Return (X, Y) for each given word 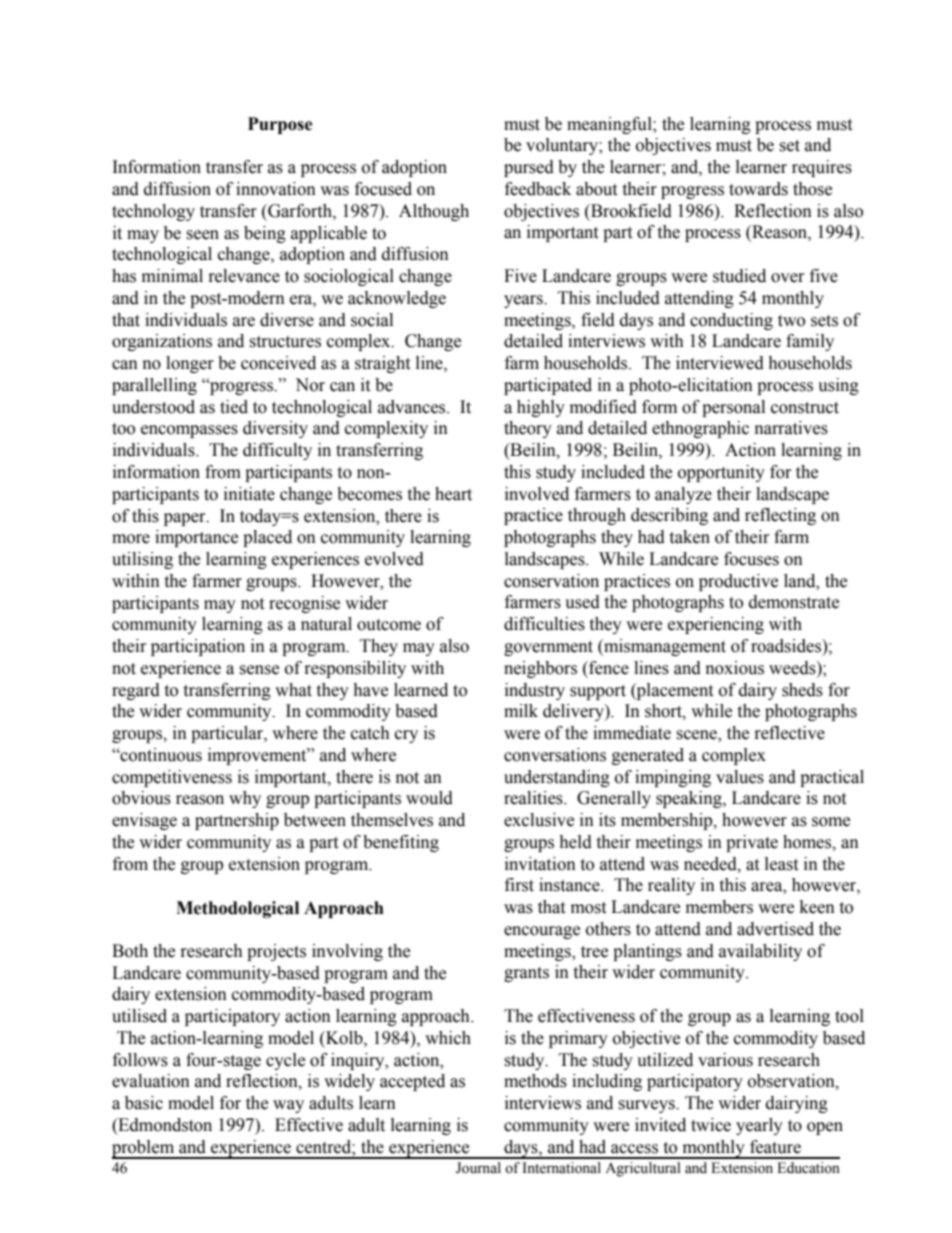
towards (758, 189)
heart (453, 494)
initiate (249, 494)
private (752, 843)
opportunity (721, 473)
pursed (529, 168)
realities (534, 798)
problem (144, 1149)
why (245, 799)
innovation (276, 189)
